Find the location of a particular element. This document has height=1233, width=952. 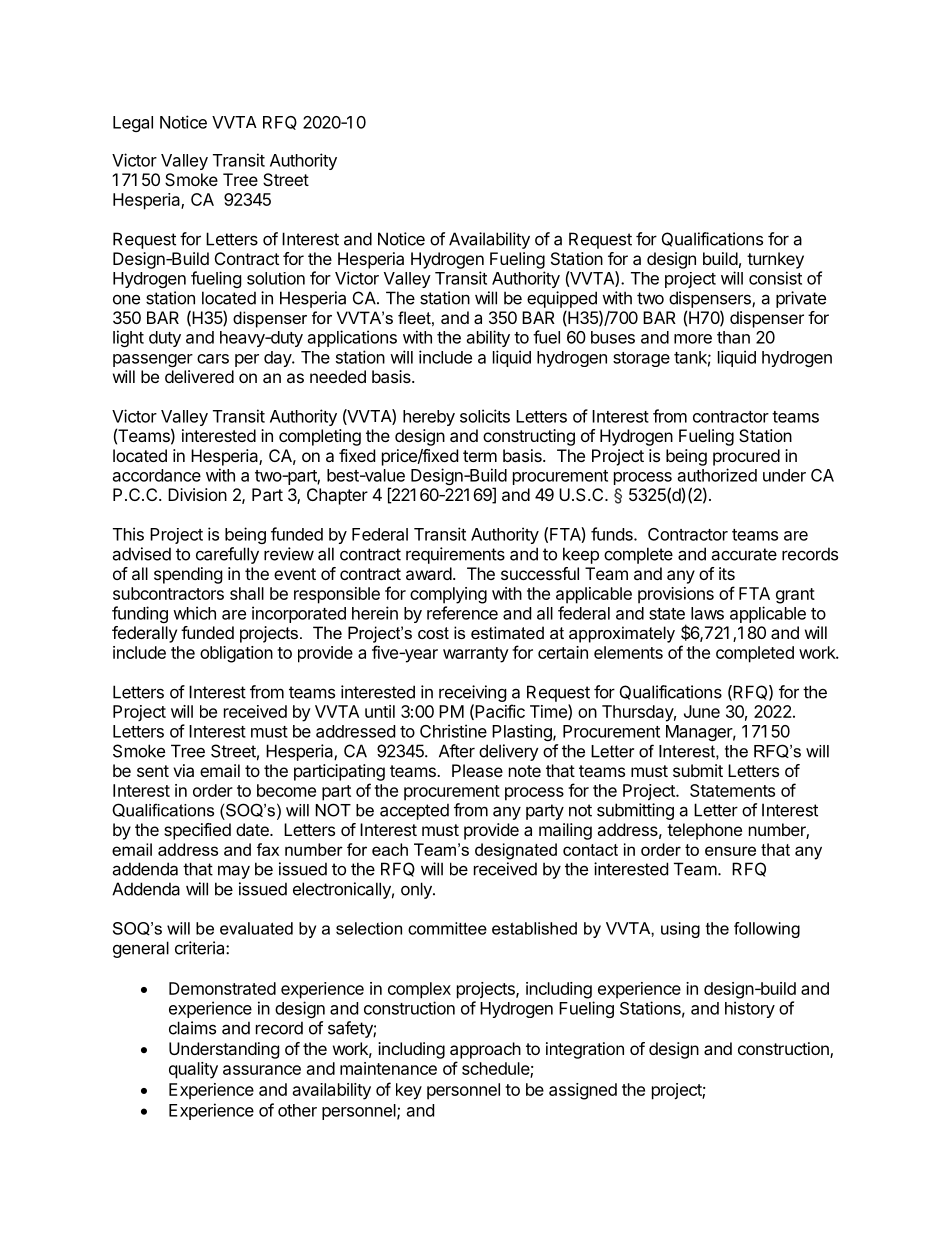

laws is located at coordinates (707, 613).
